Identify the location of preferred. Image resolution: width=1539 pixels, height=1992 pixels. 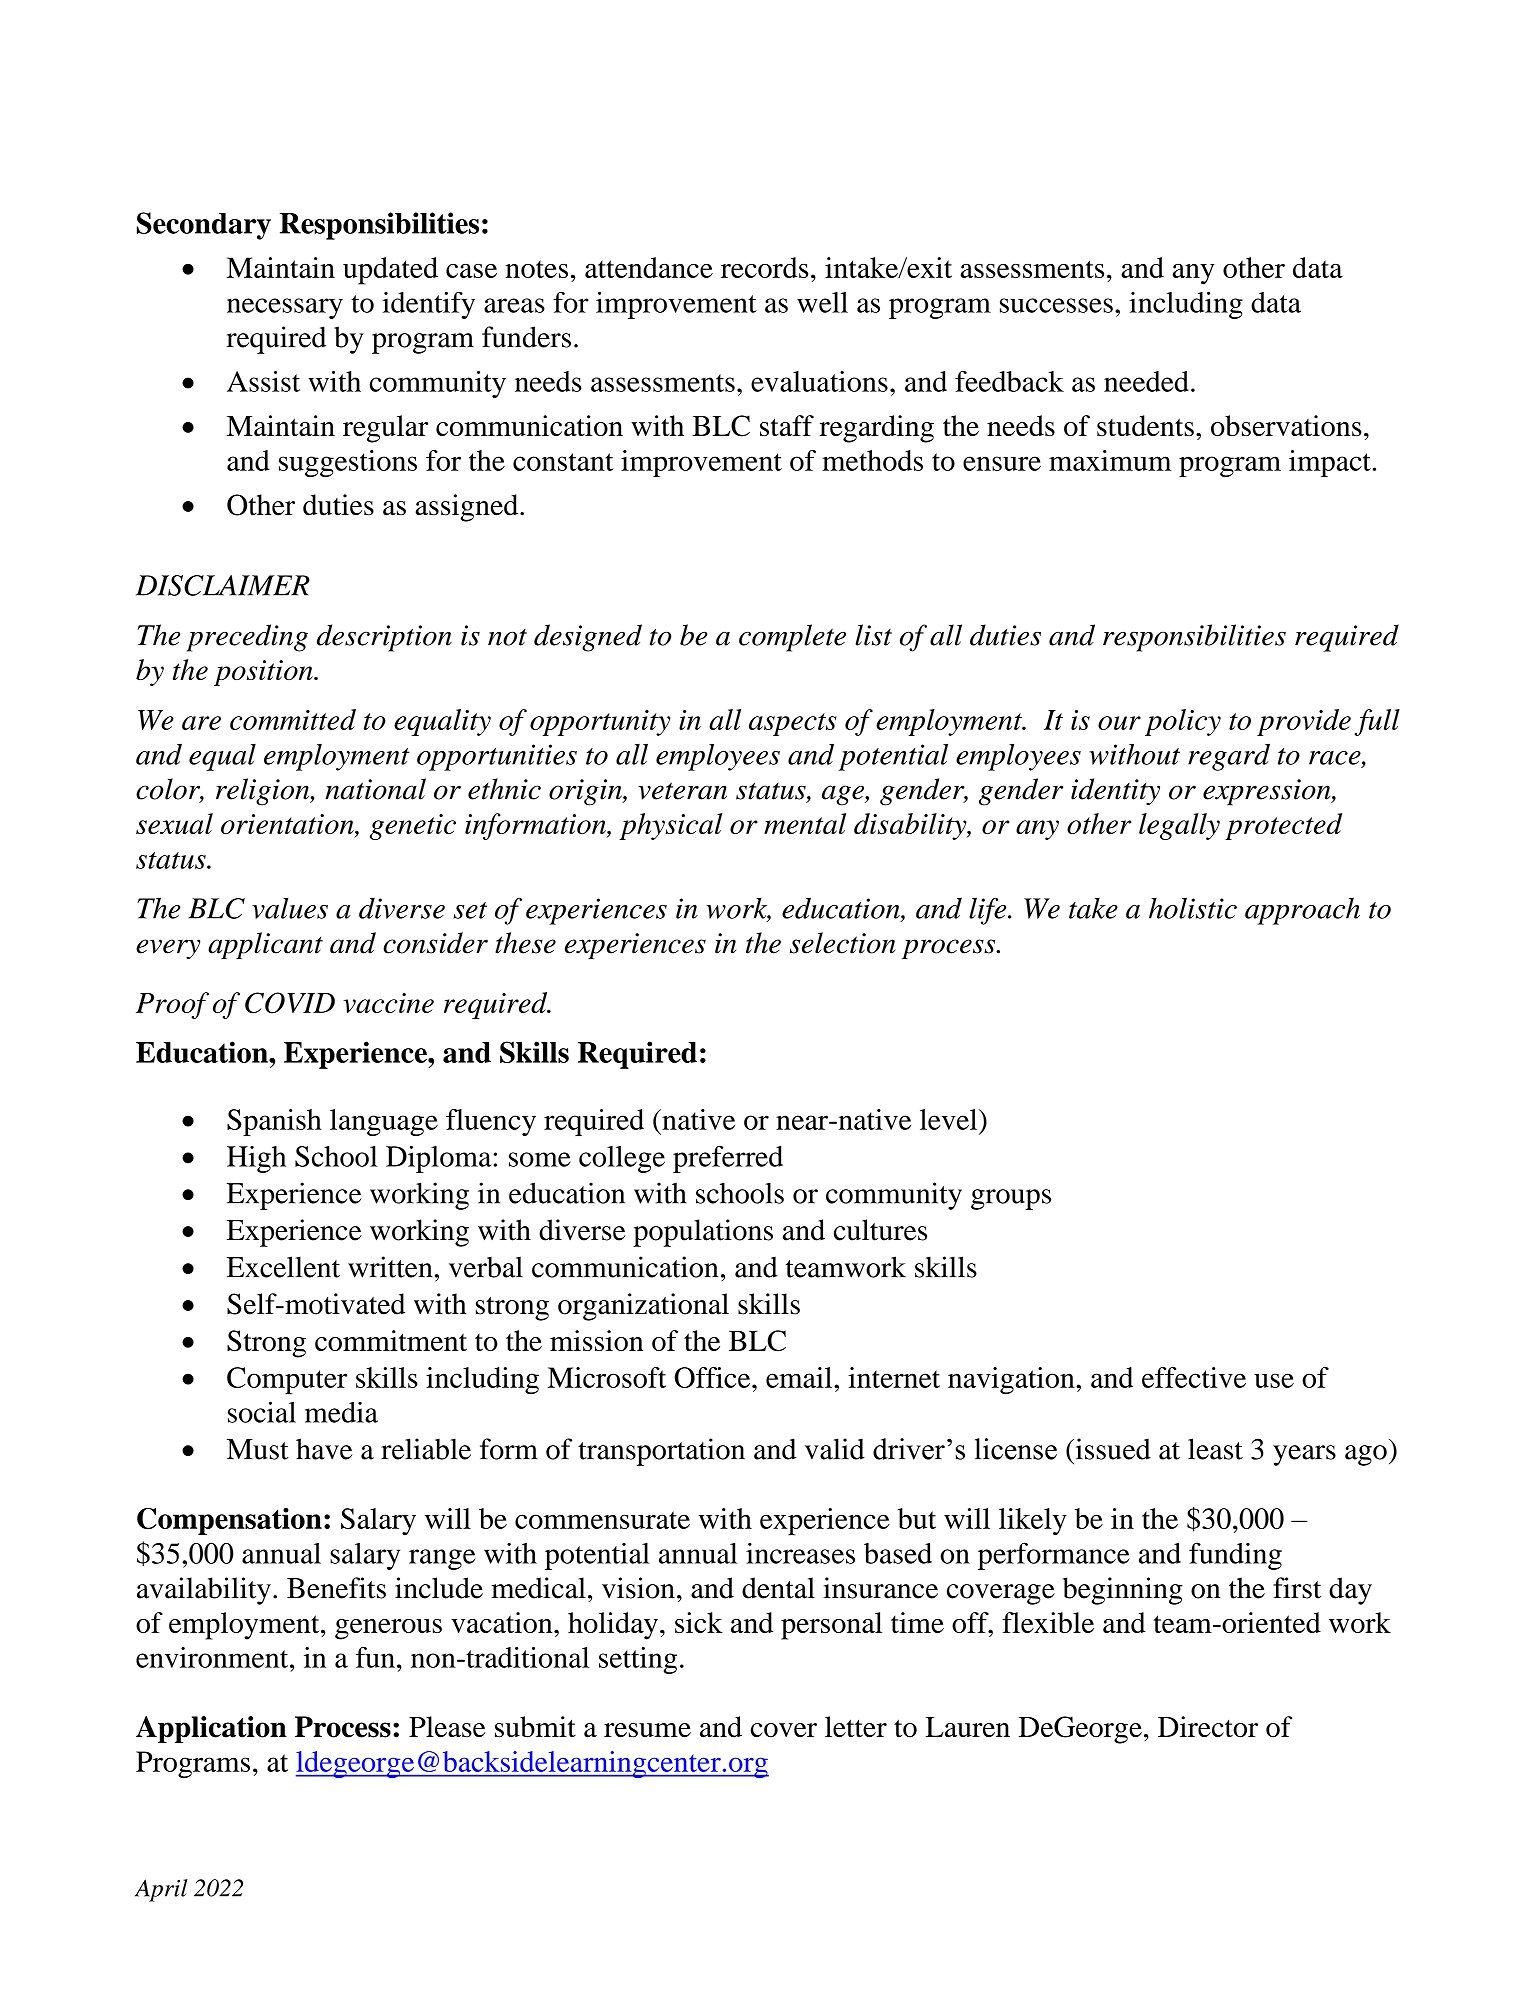
(728, 1159).
